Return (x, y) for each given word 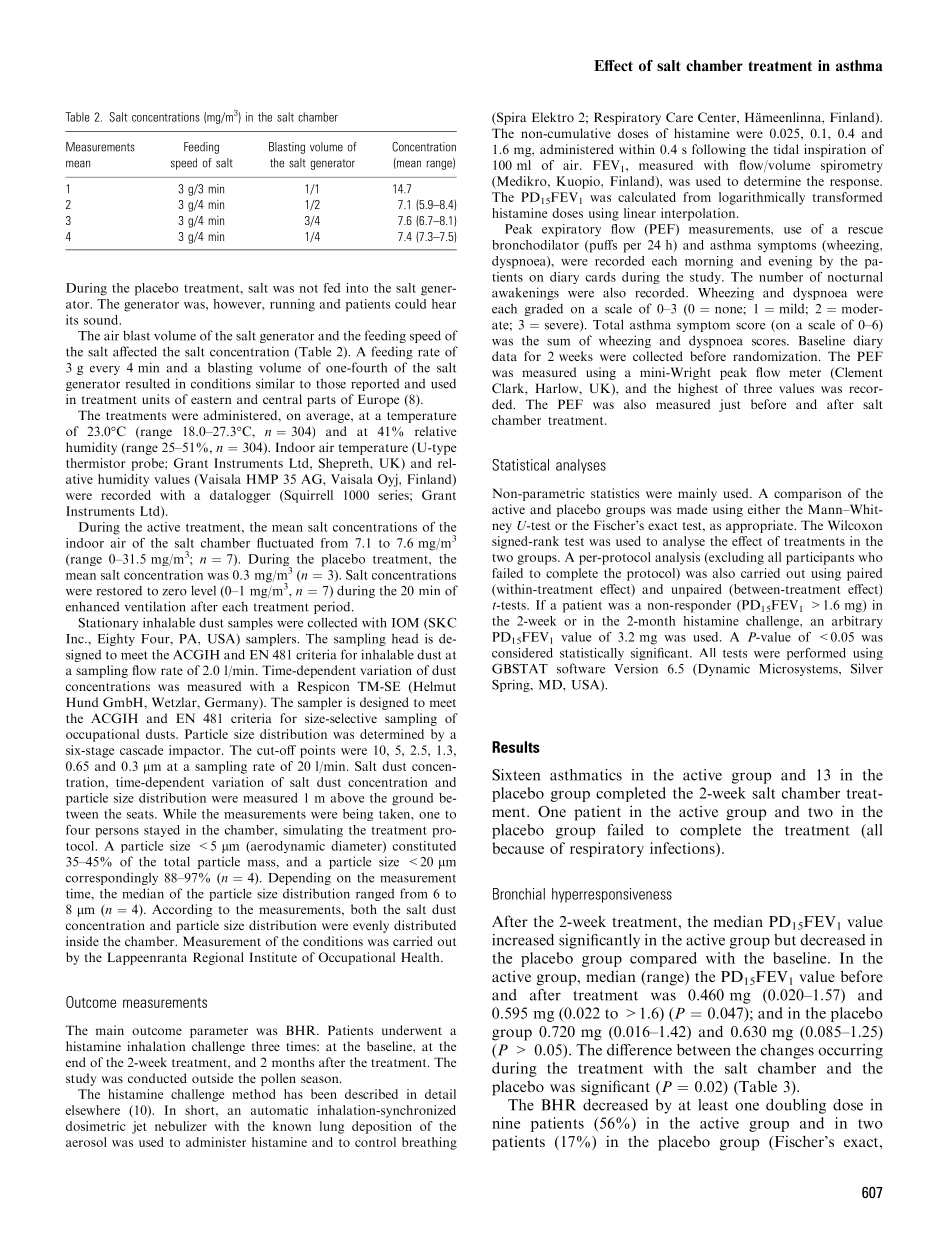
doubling (796, 1106)
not (308, 288)
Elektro (553, 117)
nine (506, 1123)
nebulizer (181, 1126)
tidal (786, 149)
